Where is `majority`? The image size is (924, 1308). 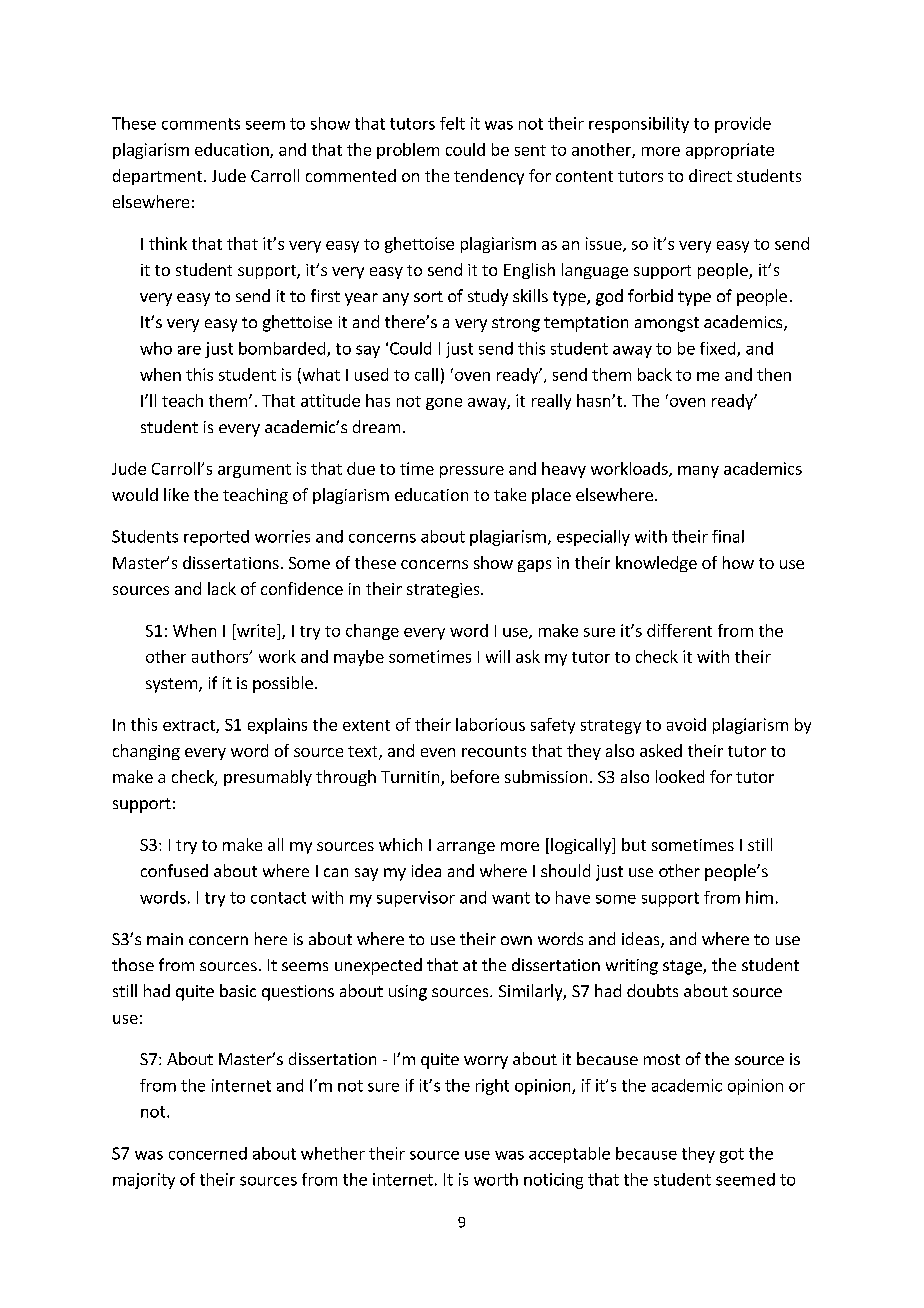 majority is located at coordinates (144, 1181).
